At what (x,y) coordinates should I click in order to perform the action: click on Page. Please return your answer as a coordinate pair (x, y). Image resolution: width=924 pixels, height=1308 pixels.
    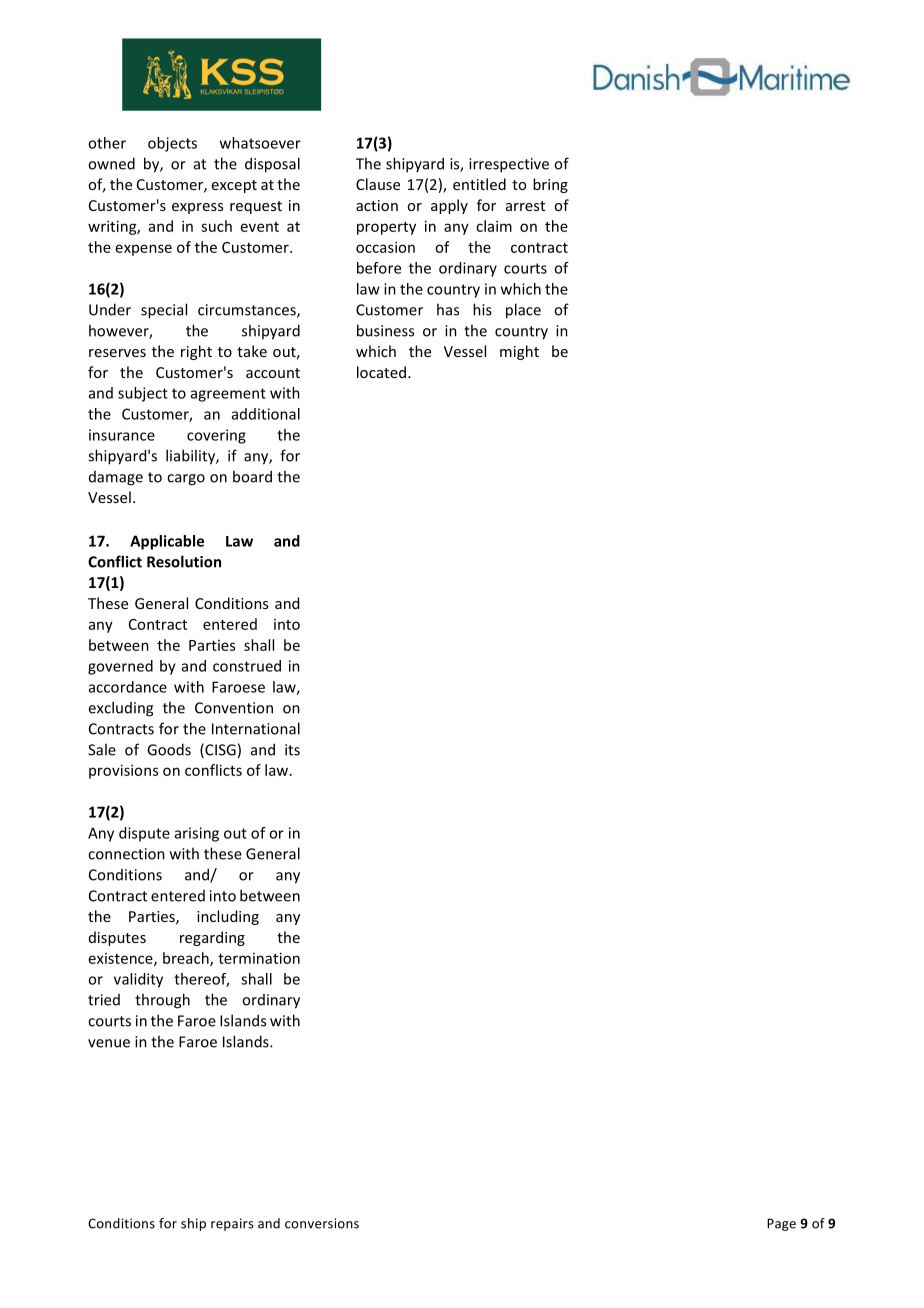
    Looking at the image, I should click on (781, 1224).
